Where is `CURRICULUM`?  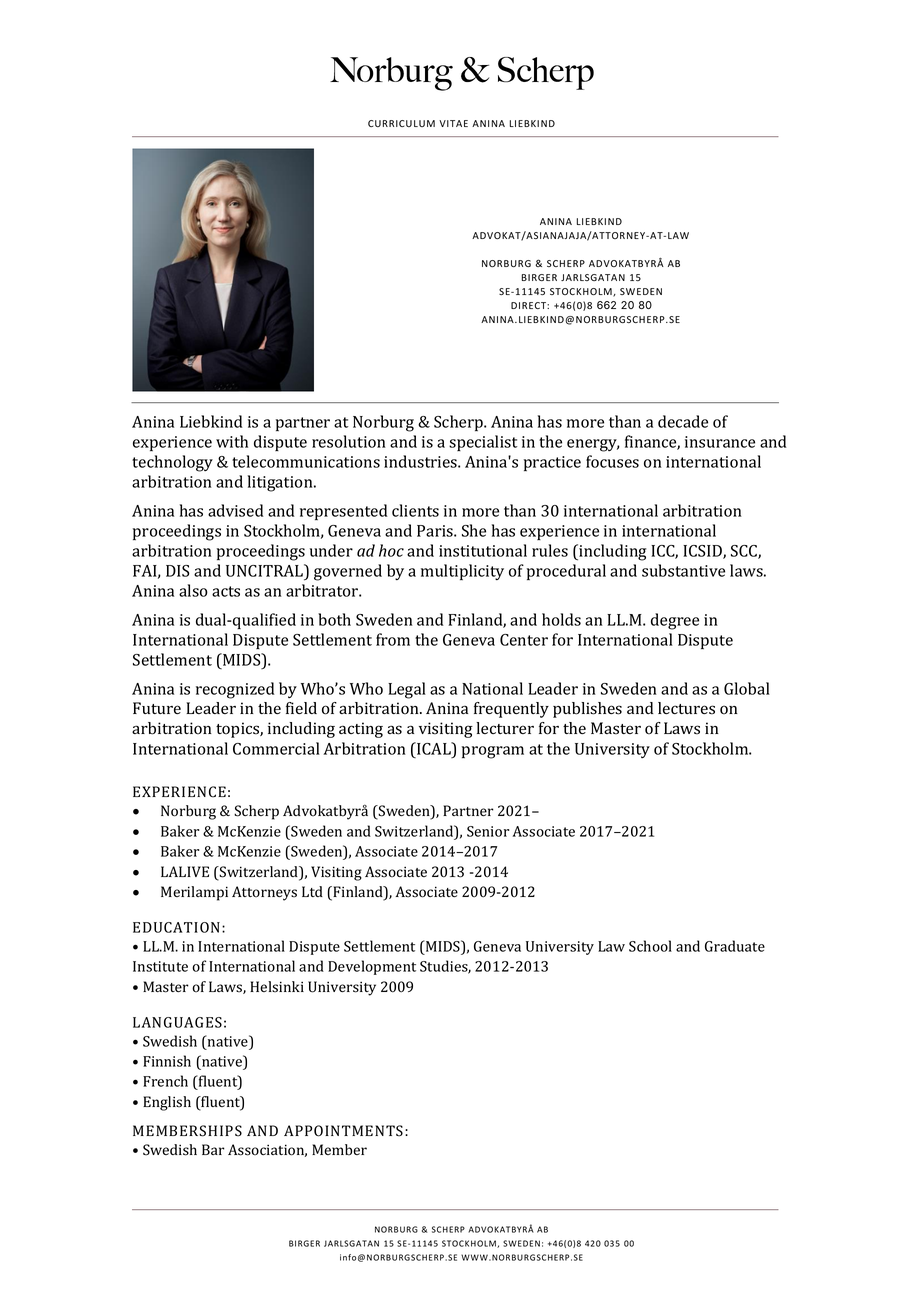 CURRICULUM is located at coordinates (401, 123).
